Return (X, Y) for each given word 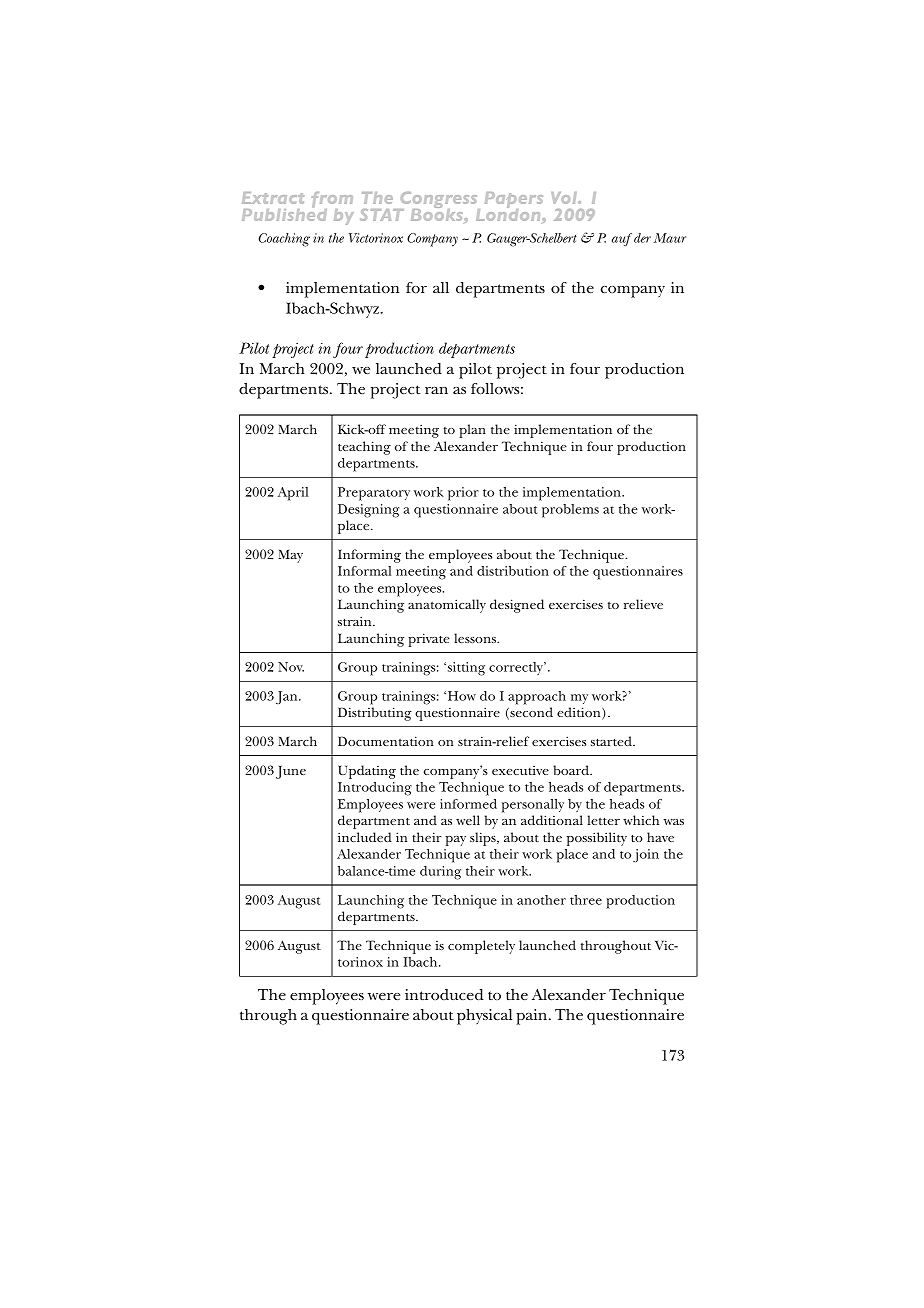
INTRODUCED (444, 994)
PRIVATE (429, 640)
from (332, 201)
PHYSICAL (484, 1017)
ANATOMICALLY (447, 606)
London (509, 213)
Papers (514, 201)
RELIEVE (643, 604)
